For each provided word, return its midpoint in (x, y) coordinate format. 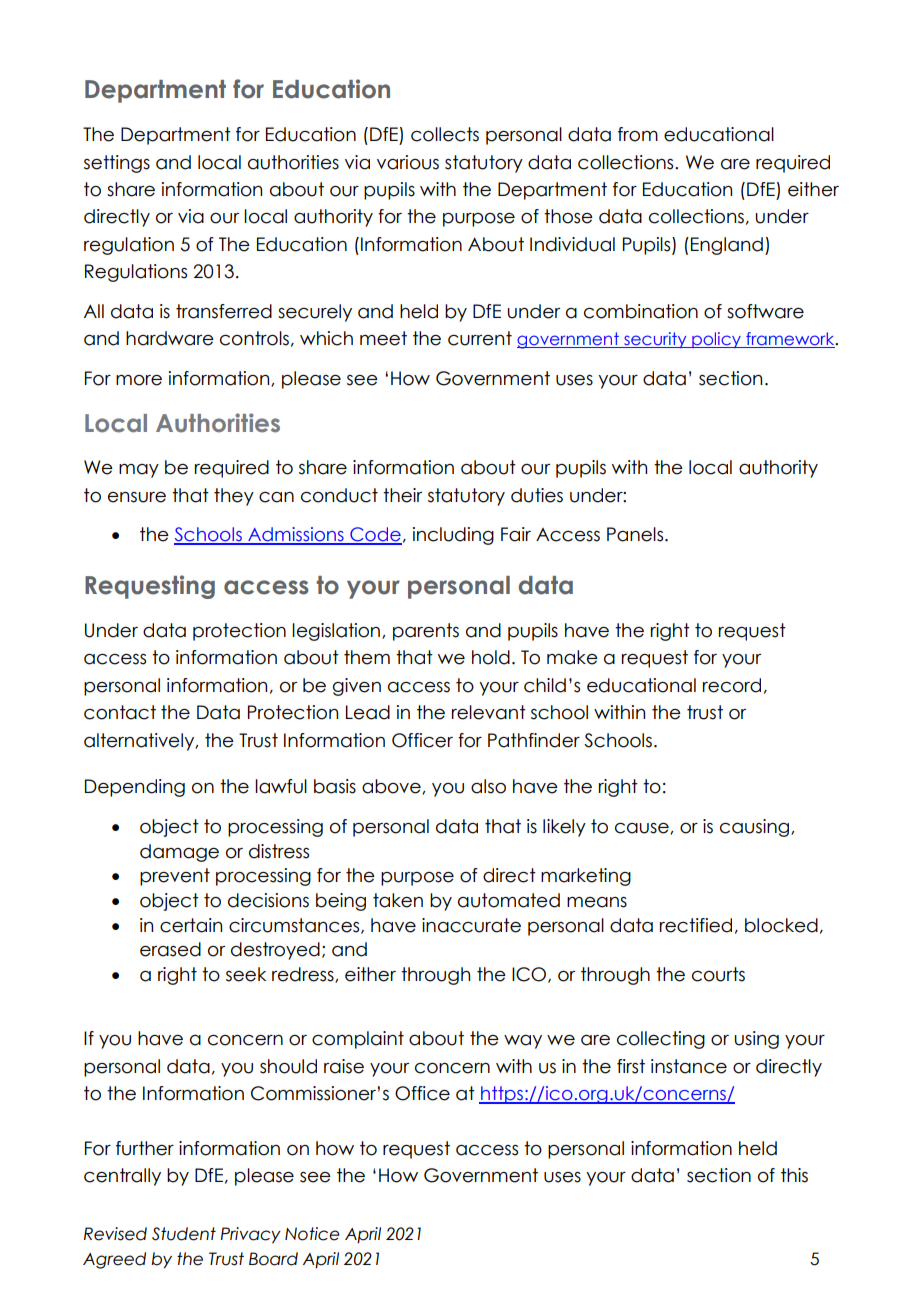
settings (117, 164)
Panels (636, 534)
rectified (696, 925)
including (453, 536)
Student (184, 1234)
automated (509, 900)
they (234, 497)
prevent (175, 877)
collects (445, 134)
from (638, 134)
